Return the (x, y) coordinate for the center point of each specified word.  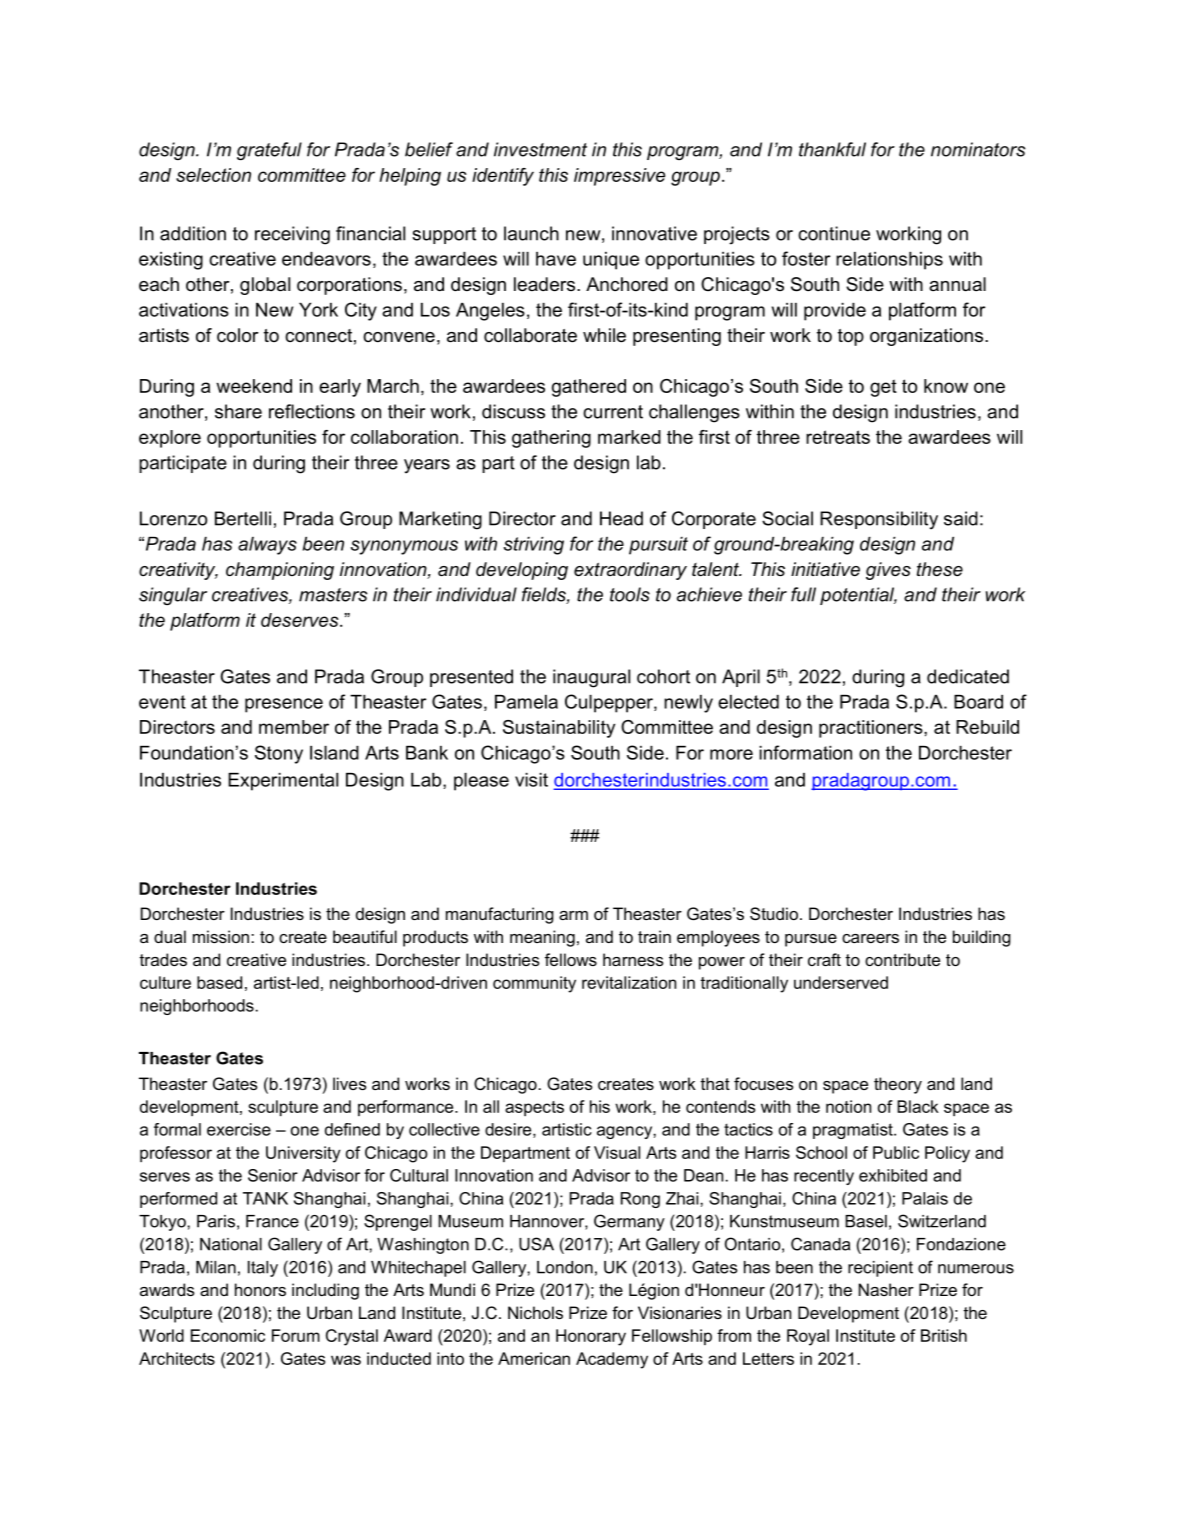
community (534, 984)
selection (213, 175)
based (219, 982)
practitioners (872, 729)
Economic (228, 1335)
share (238, 411)
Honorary (591, 1337)
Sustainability (559, 729)
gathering (551, 439)
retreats (838, 437)
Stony (279, 754)
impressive (619, 177)
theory (898, 1085)
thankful (832, 149)
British (944, 1335)
